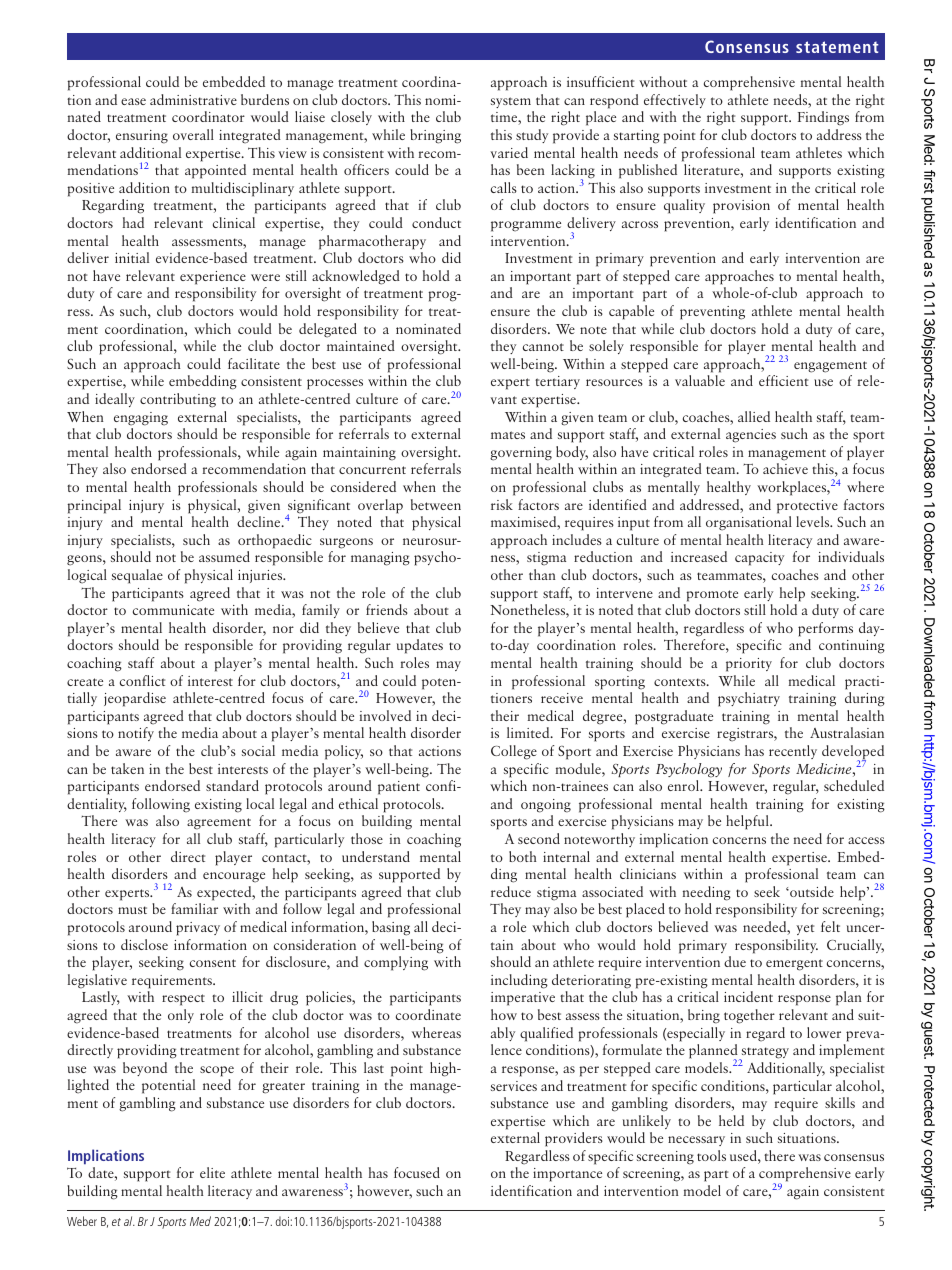  What do you see at coordinates (567, 1175) in the screenshot?
I see `importance` at bounding box center [567, 1175].
